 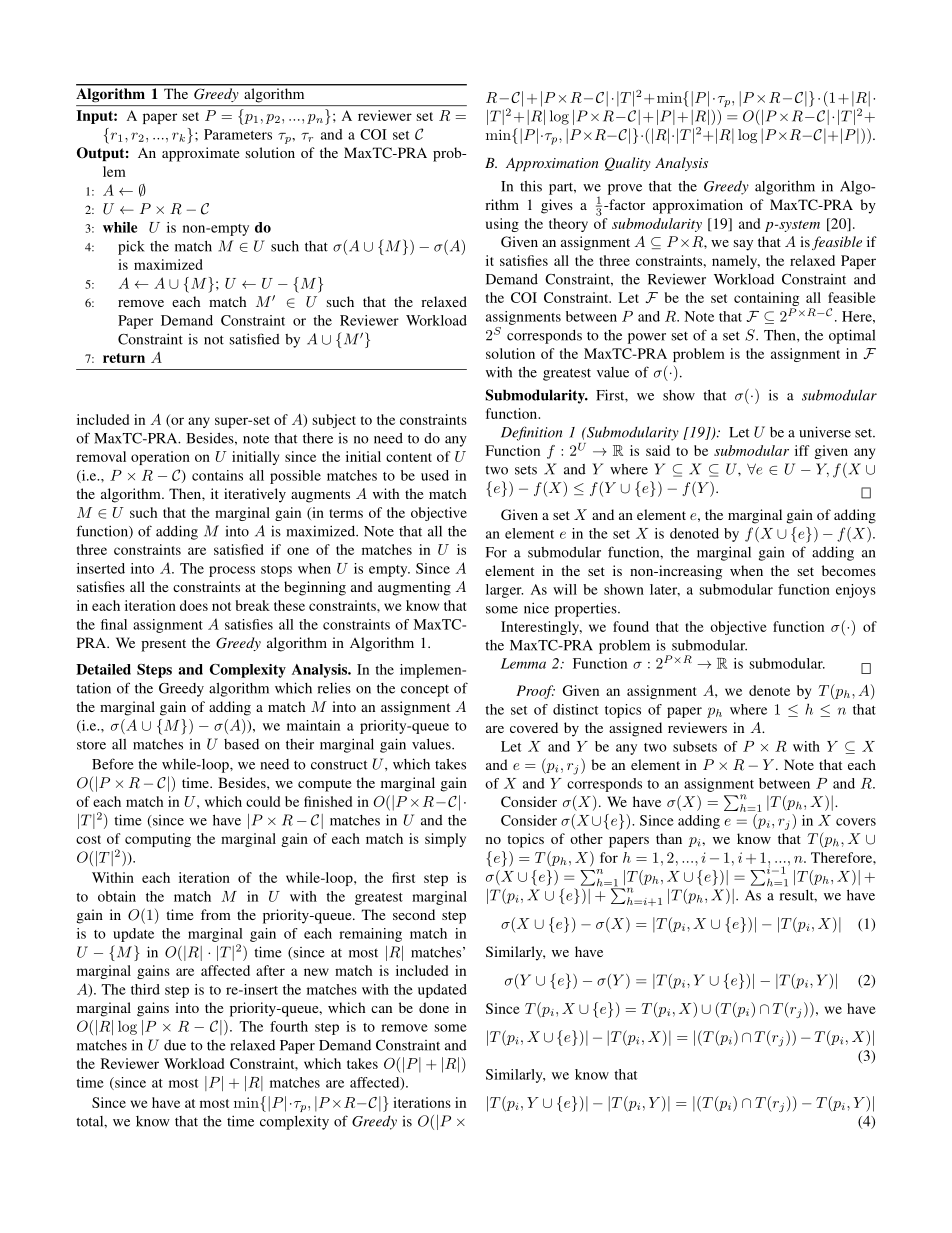 I want to click on larger, so click(x=504, y=591).
